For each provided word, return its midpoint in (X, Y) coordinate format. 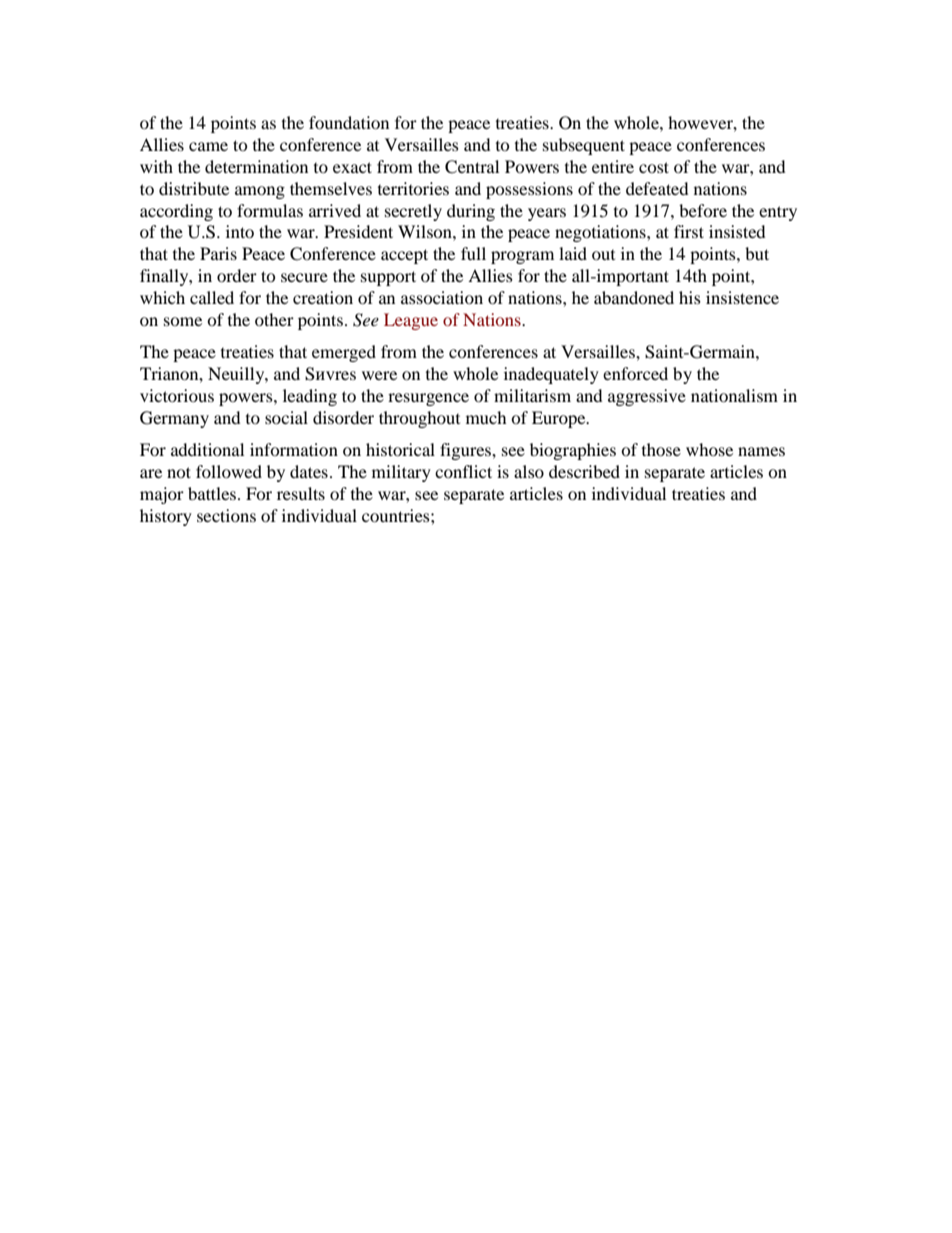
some (183, 321)
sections (226, 515)
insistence (742, 297)
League (411, 321)
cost (654, 167)
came (208, 146)
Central (472, 167)
